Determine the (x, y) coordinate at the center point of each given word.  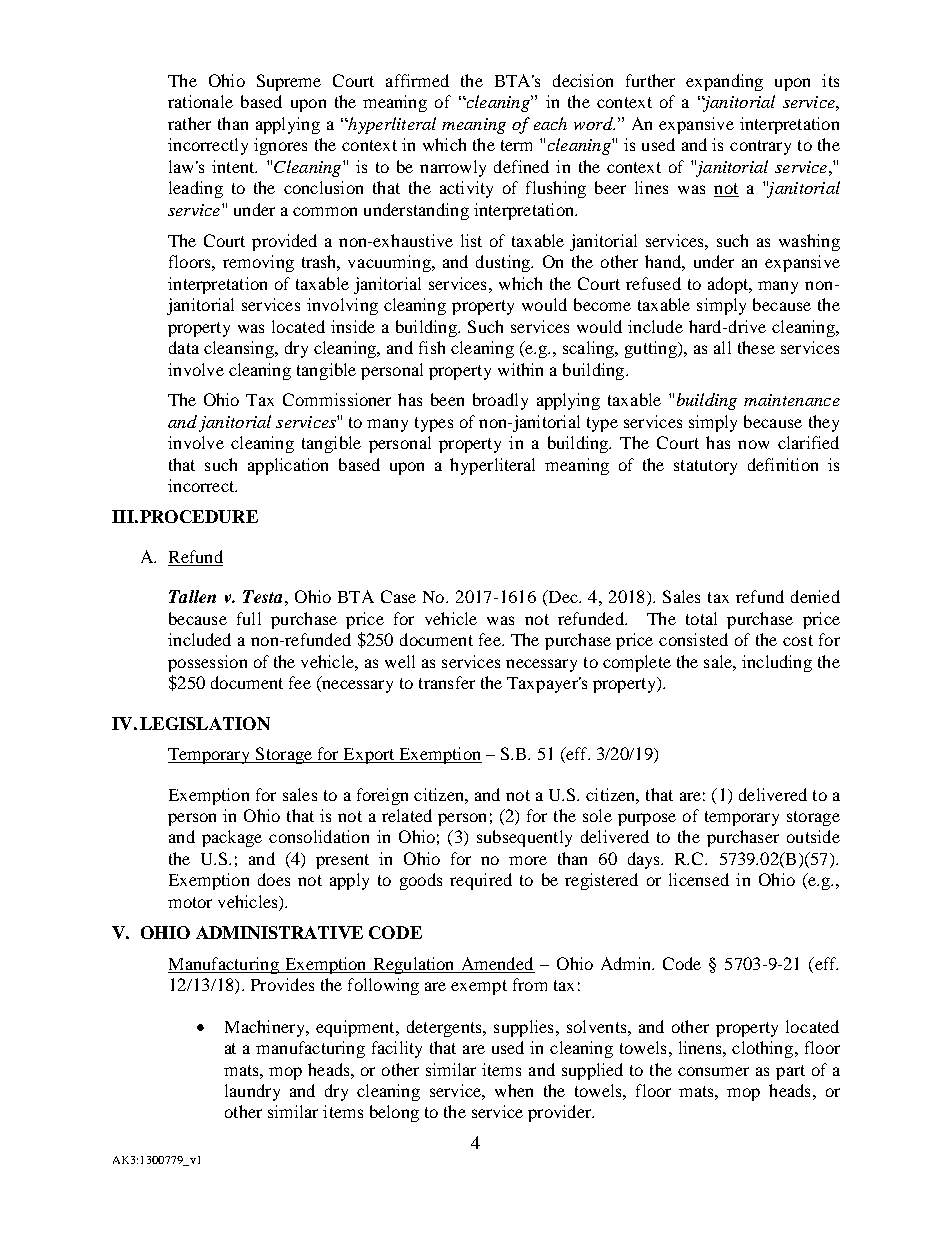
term (516, 145)
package (232, 838)
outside (813, 836)
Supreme (289, 82)
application (288, 466)
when (514, 1090)
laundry (252, 1092)
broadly (500, 401)
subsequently (524, 838)
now (753, 444)
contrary (760, 147)
